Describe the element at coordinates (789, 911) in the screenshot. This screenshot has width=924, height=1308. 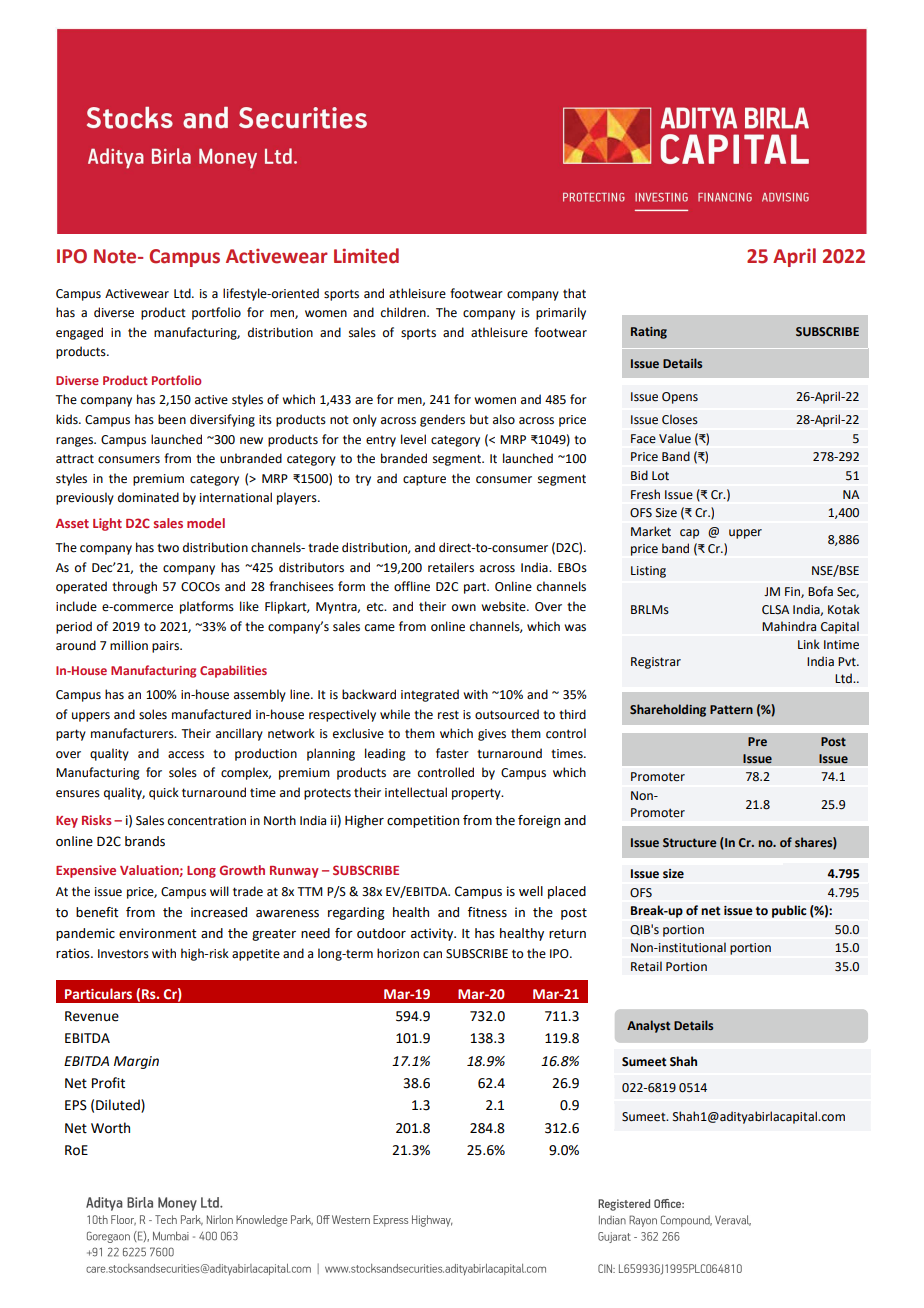
I see `public` at that location.
